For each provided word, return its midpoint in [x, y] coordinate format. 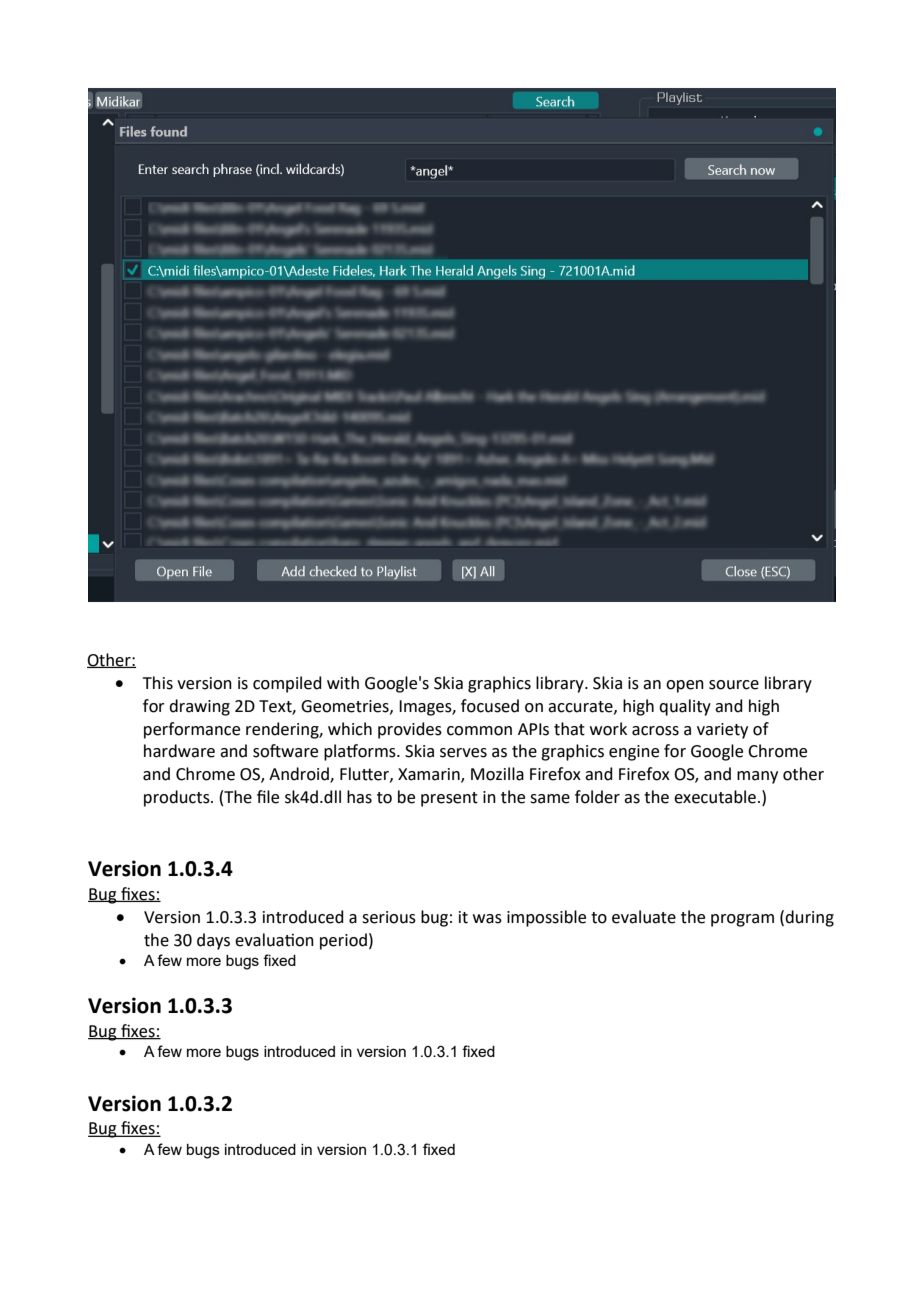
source [734, 685]
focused [490, 706]
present [449, 799]
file [268, 797]
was [487, 919]
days [213, 941]
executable [715, 797]
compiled [287, 684]
